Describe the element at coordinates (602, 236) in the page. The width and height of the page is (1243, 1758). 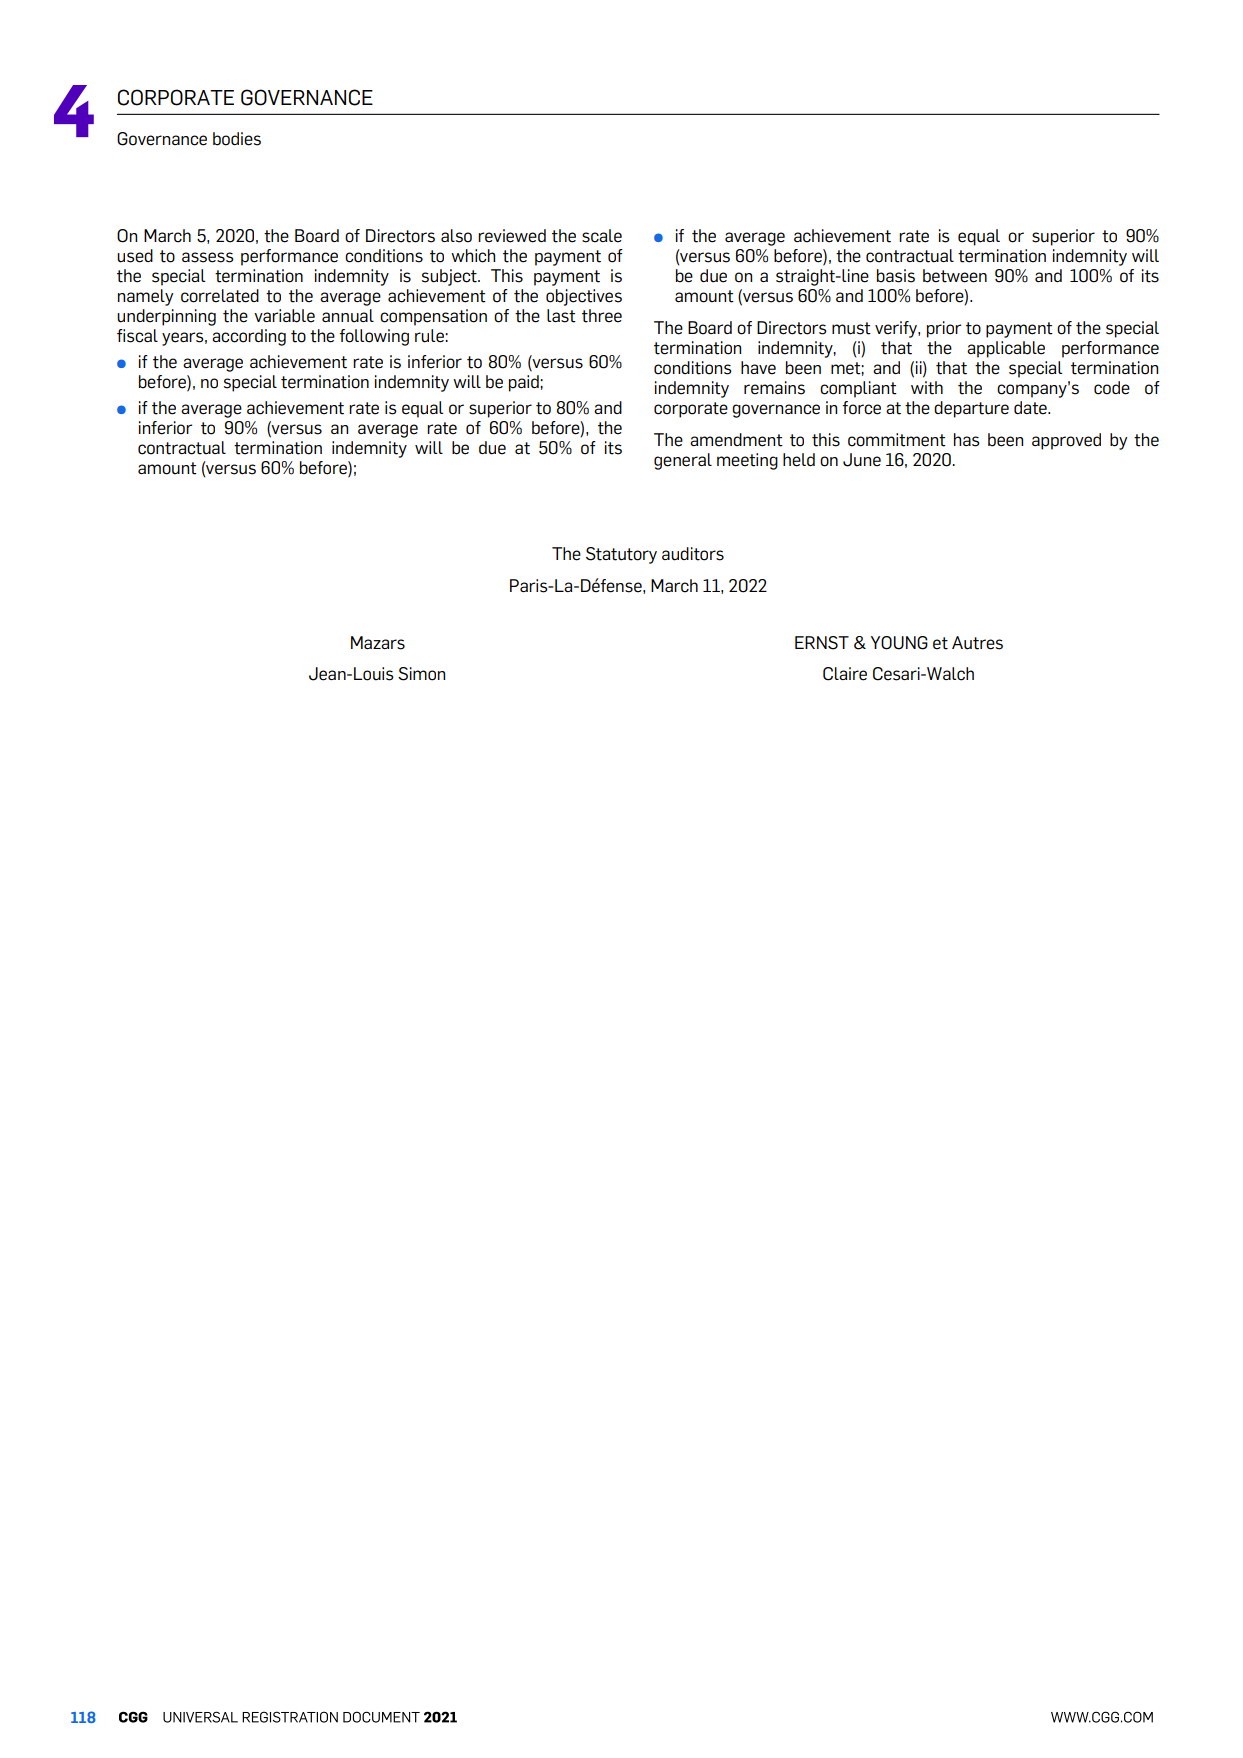
I see `scale` at that location.
